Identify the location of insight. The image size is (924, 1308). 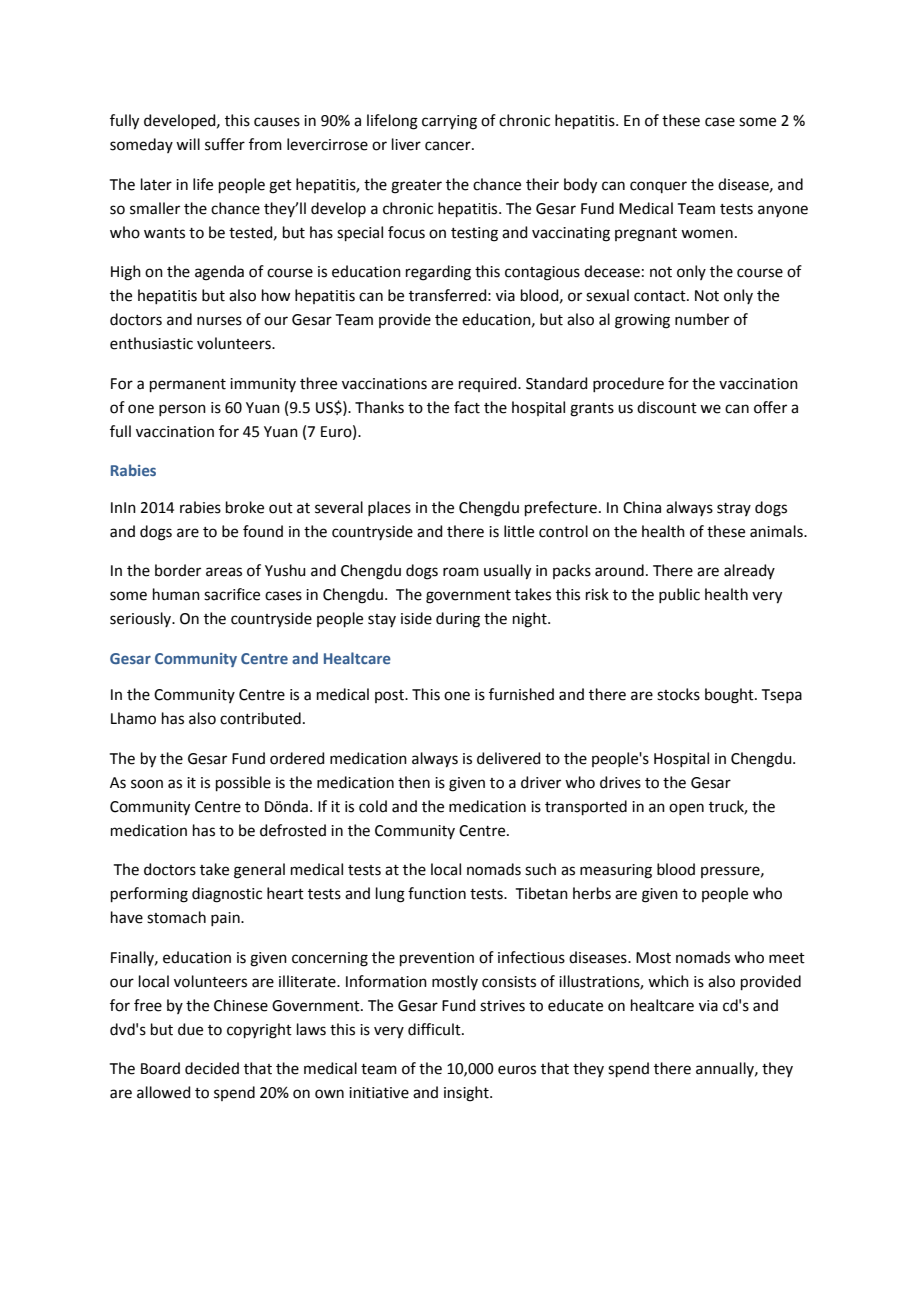
(467, 1094).
